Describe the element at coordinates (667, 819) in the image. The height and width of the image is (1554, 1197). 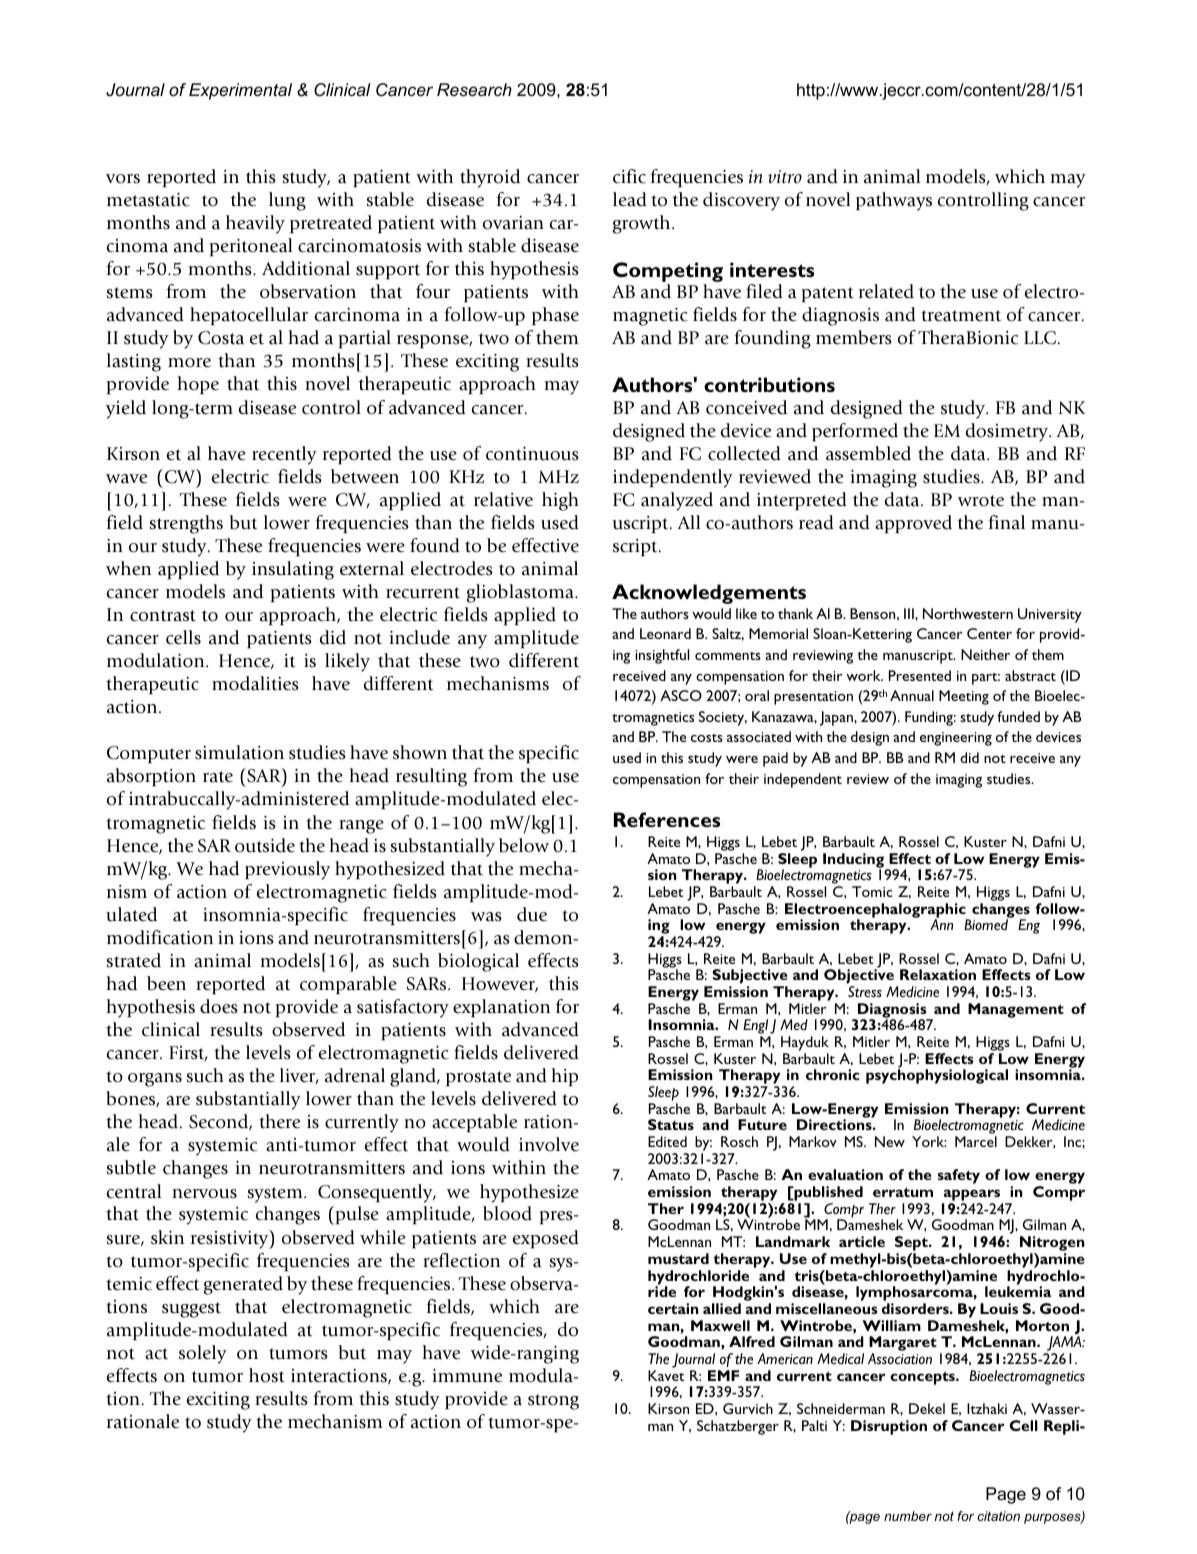
I see `References` at that location.
